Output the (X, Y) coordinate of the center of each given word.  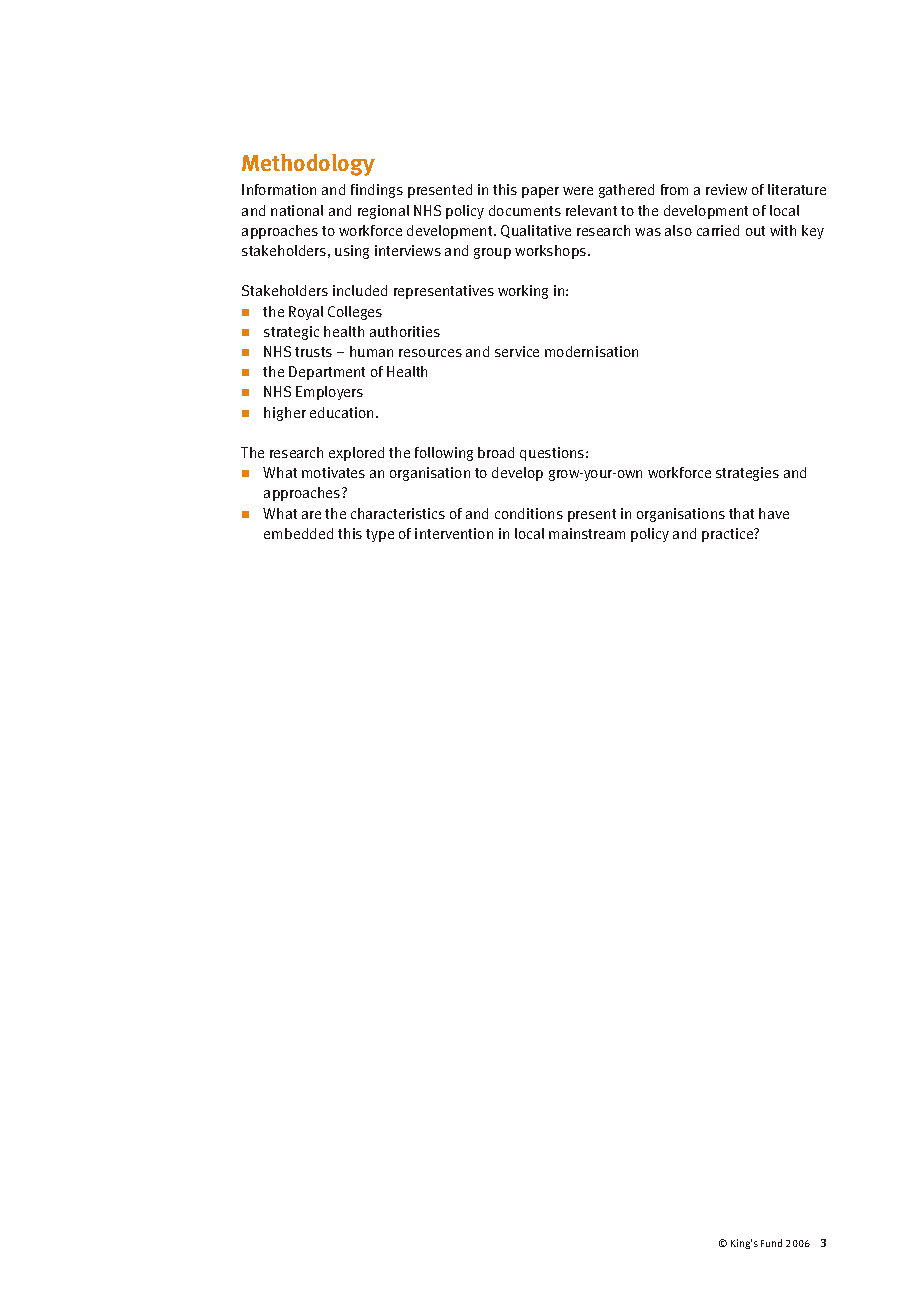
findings (377, 191)
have (774, 513)
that (741, 513)
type (380, 535)
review (726, 189)
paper (540, 192)
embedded (298, 533)
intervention (454, 533)
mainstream (587, 533)
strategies (747, 474)
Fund (771, 1243)
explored (356, 454)
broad (496, 452)
